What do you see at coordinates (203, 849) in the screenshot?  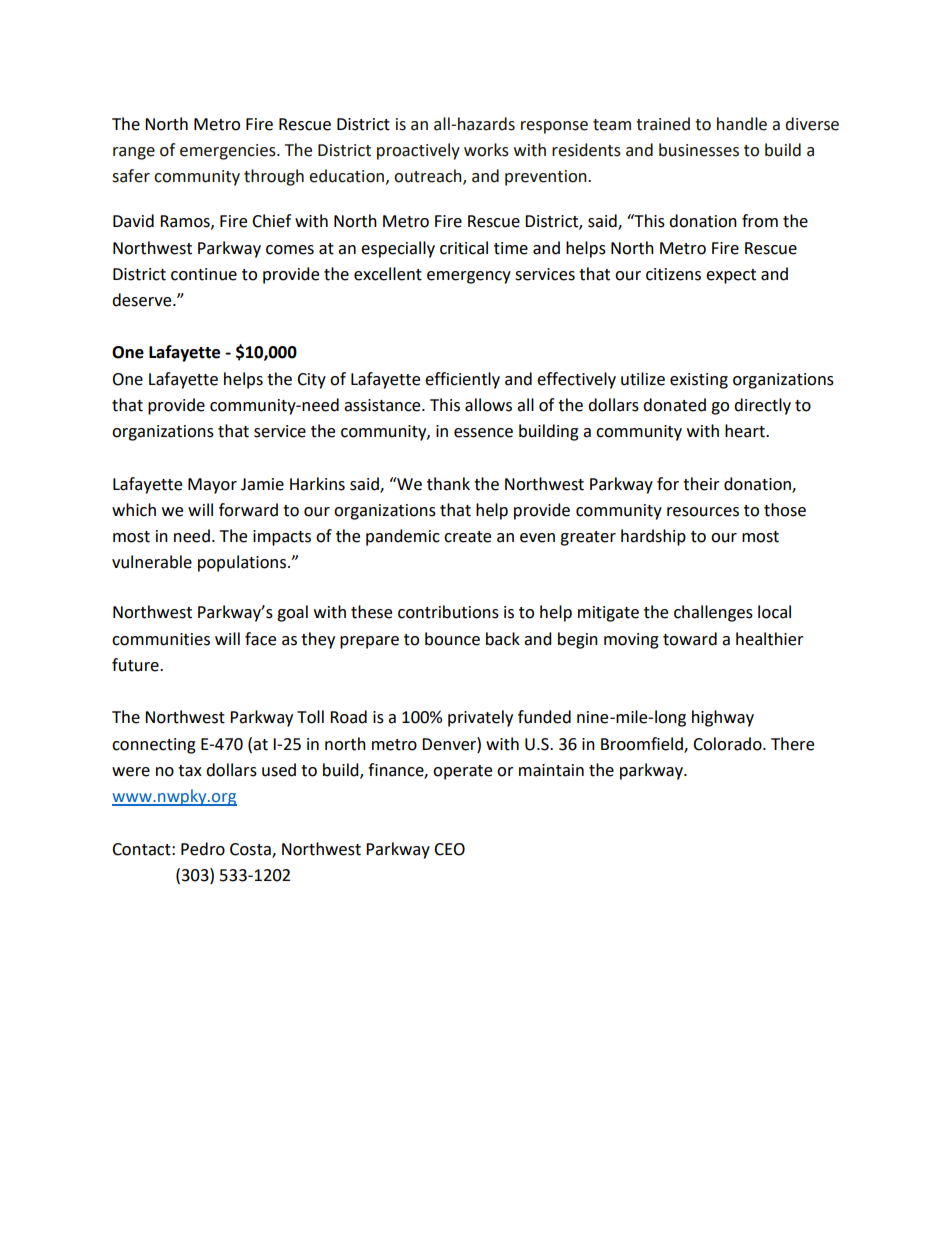 I see `Pedro` at bounding box center [203, 849].
